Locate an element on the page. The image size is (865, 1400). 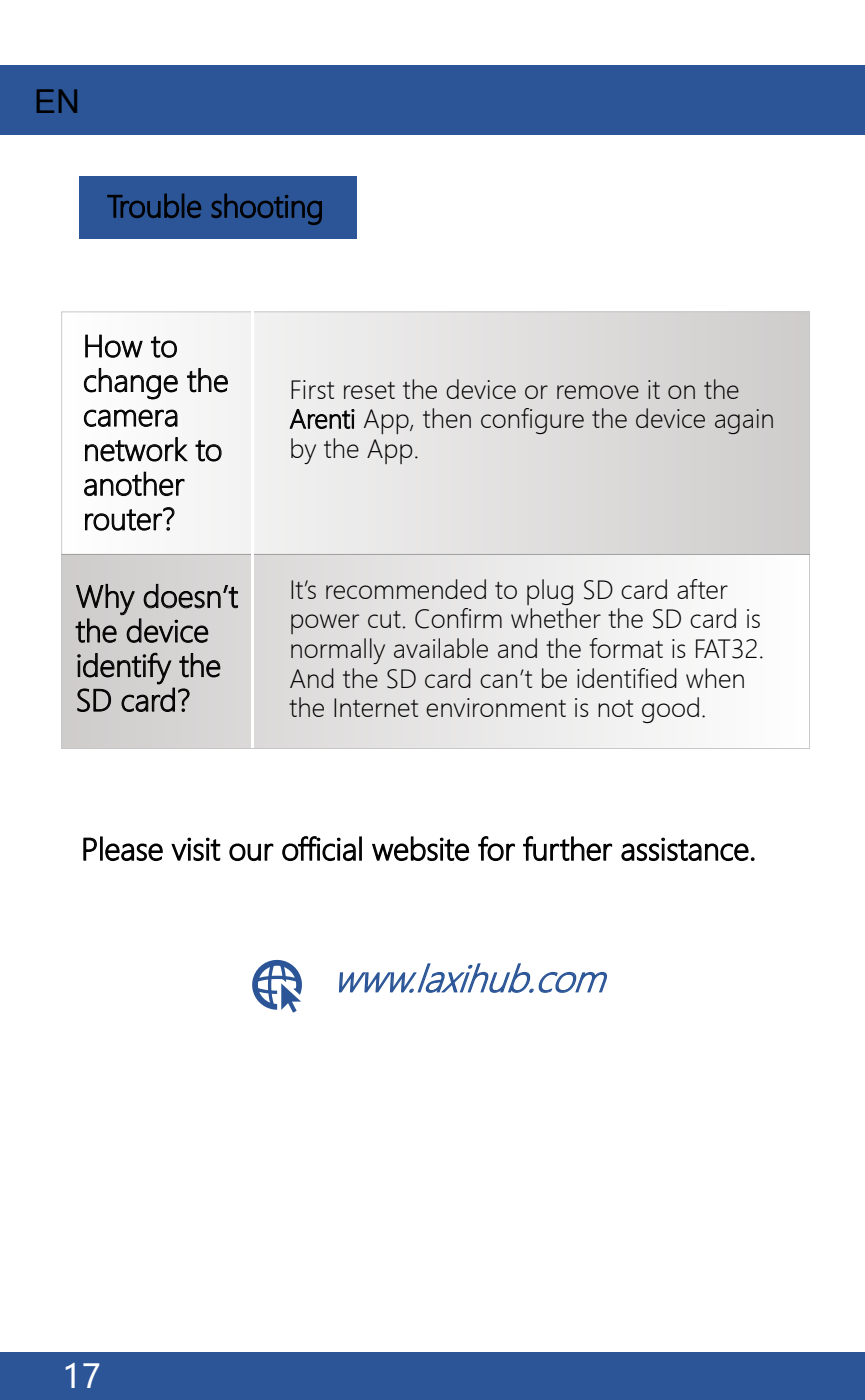
website is located at coordinates (420, 848).
